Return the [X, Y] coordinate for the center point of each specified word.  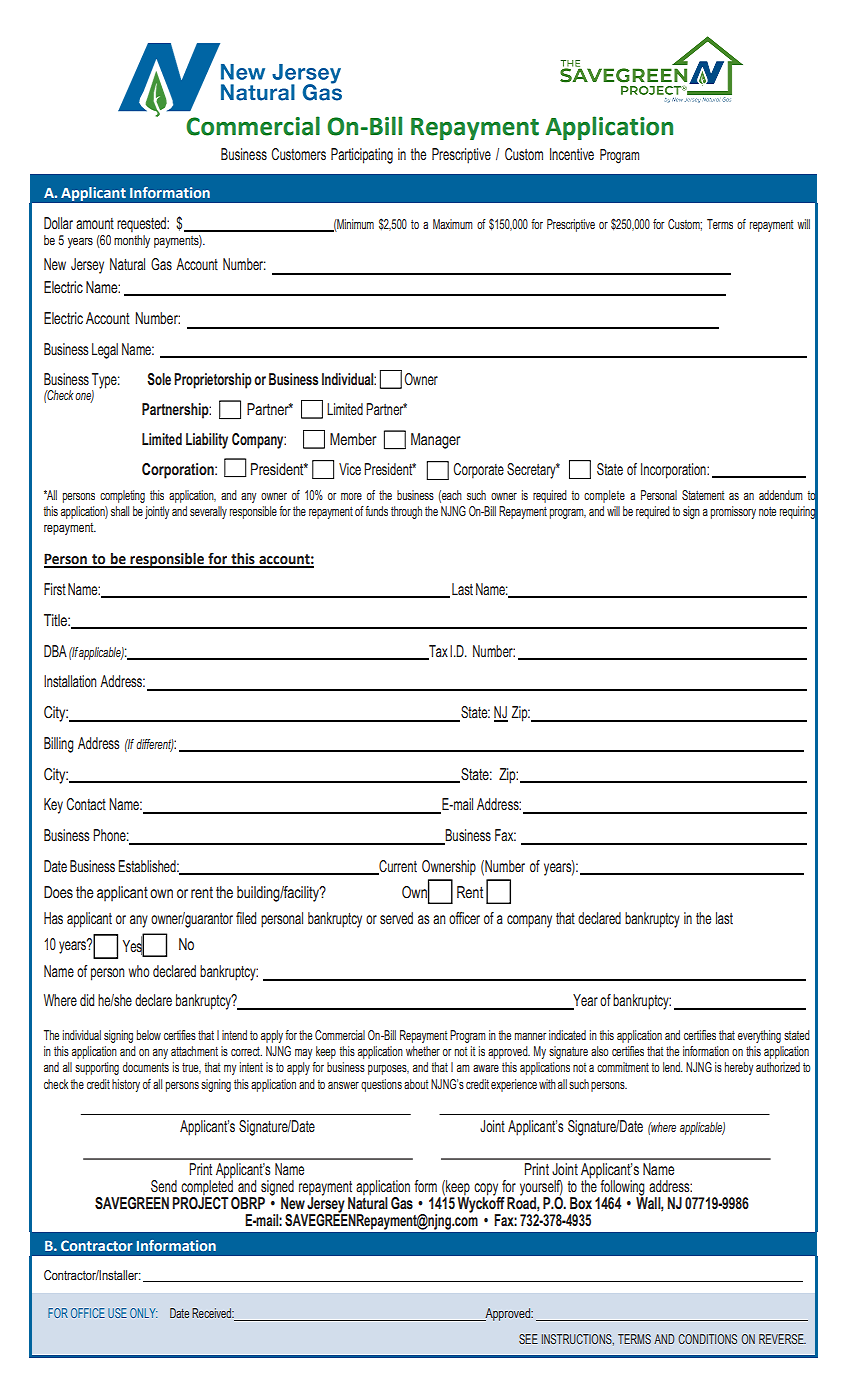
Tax [437, 652]
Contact [86, 804]
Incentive [572, 154]
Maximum [453, 224]
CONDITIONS [707, 1339]
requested [142, 225]
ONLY [143, 1313]
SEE [528, 1339]
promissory [733, 512]
